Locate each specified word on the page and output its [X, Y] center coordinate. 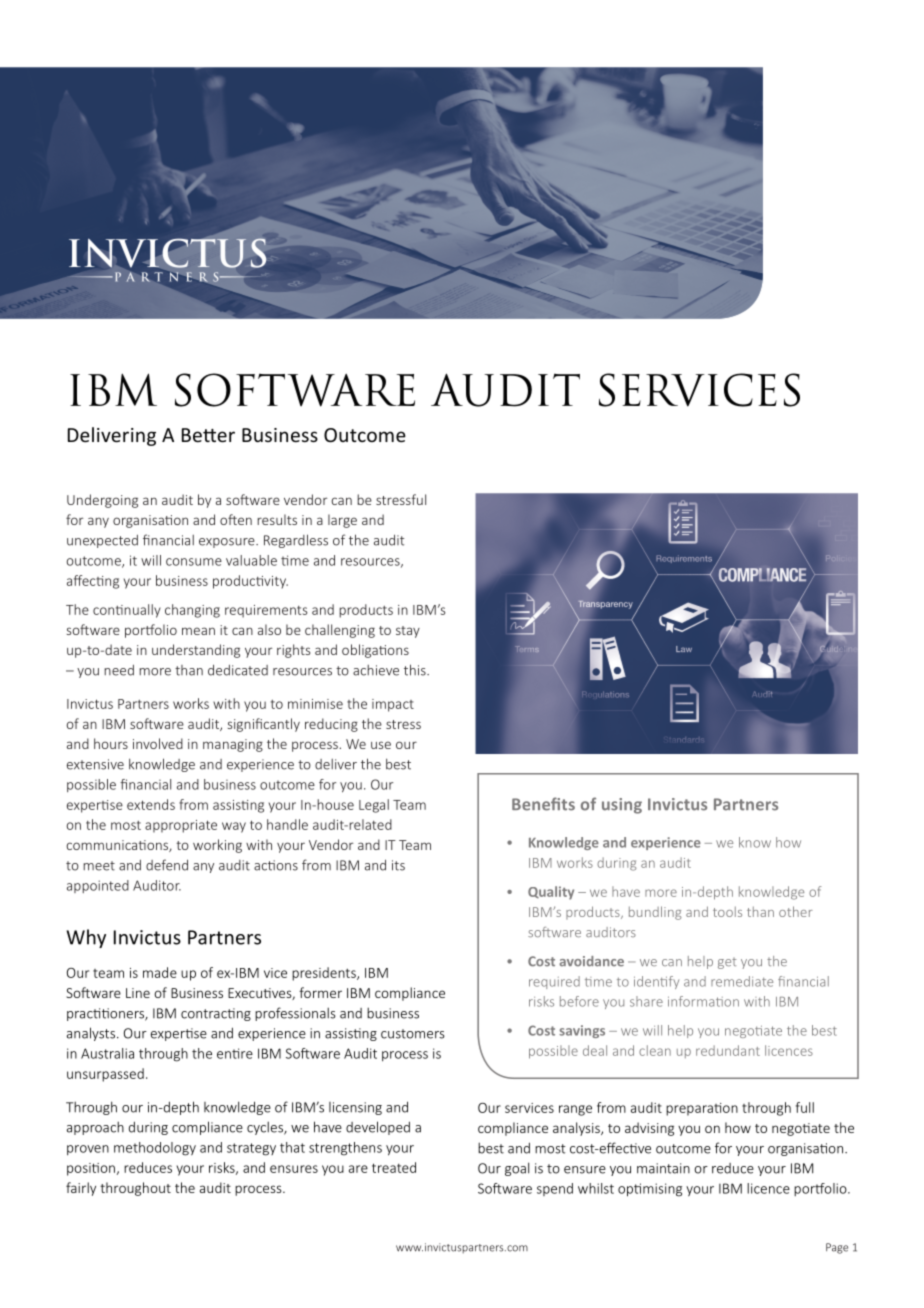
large [342, 521]
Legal [374, 806]
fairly [81, 1189]
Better [208, 435]
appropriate [181, 826]
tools [727, 911]
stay [408, 632]
